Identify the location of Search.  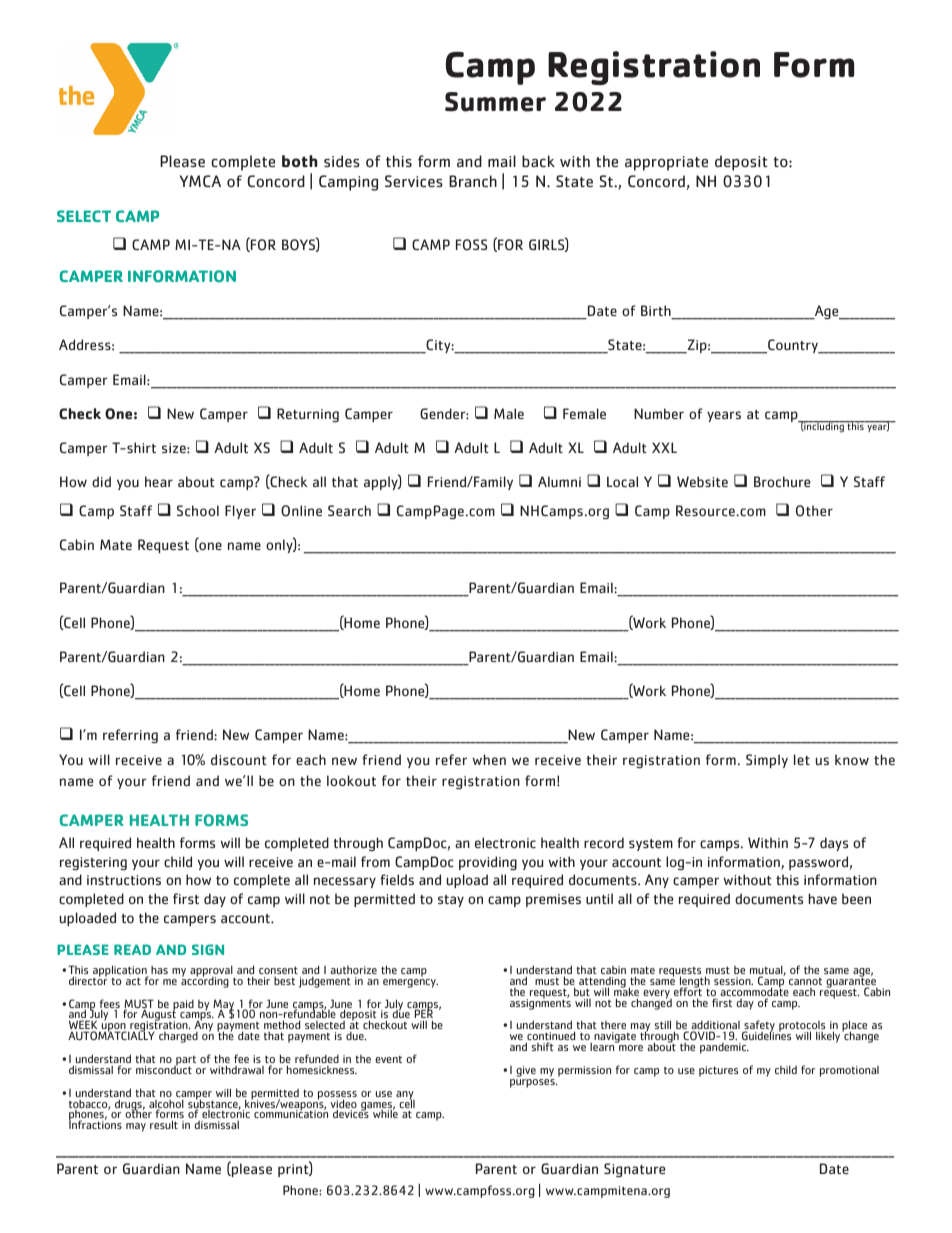
(349, 510).
